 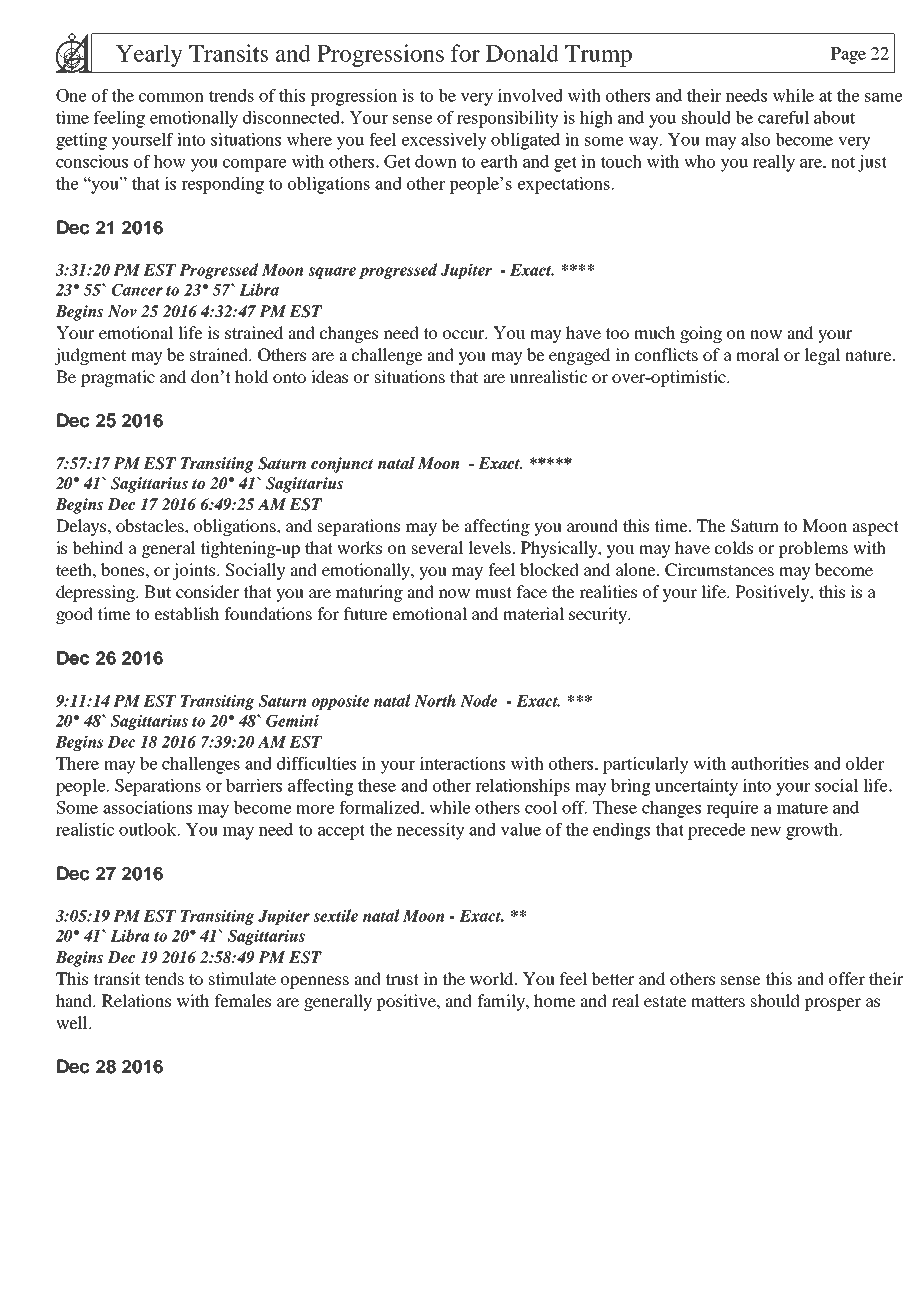 What do you see at coordinates (783, 117) in the image?
I see `careful` at bounding box center [783, 117].
